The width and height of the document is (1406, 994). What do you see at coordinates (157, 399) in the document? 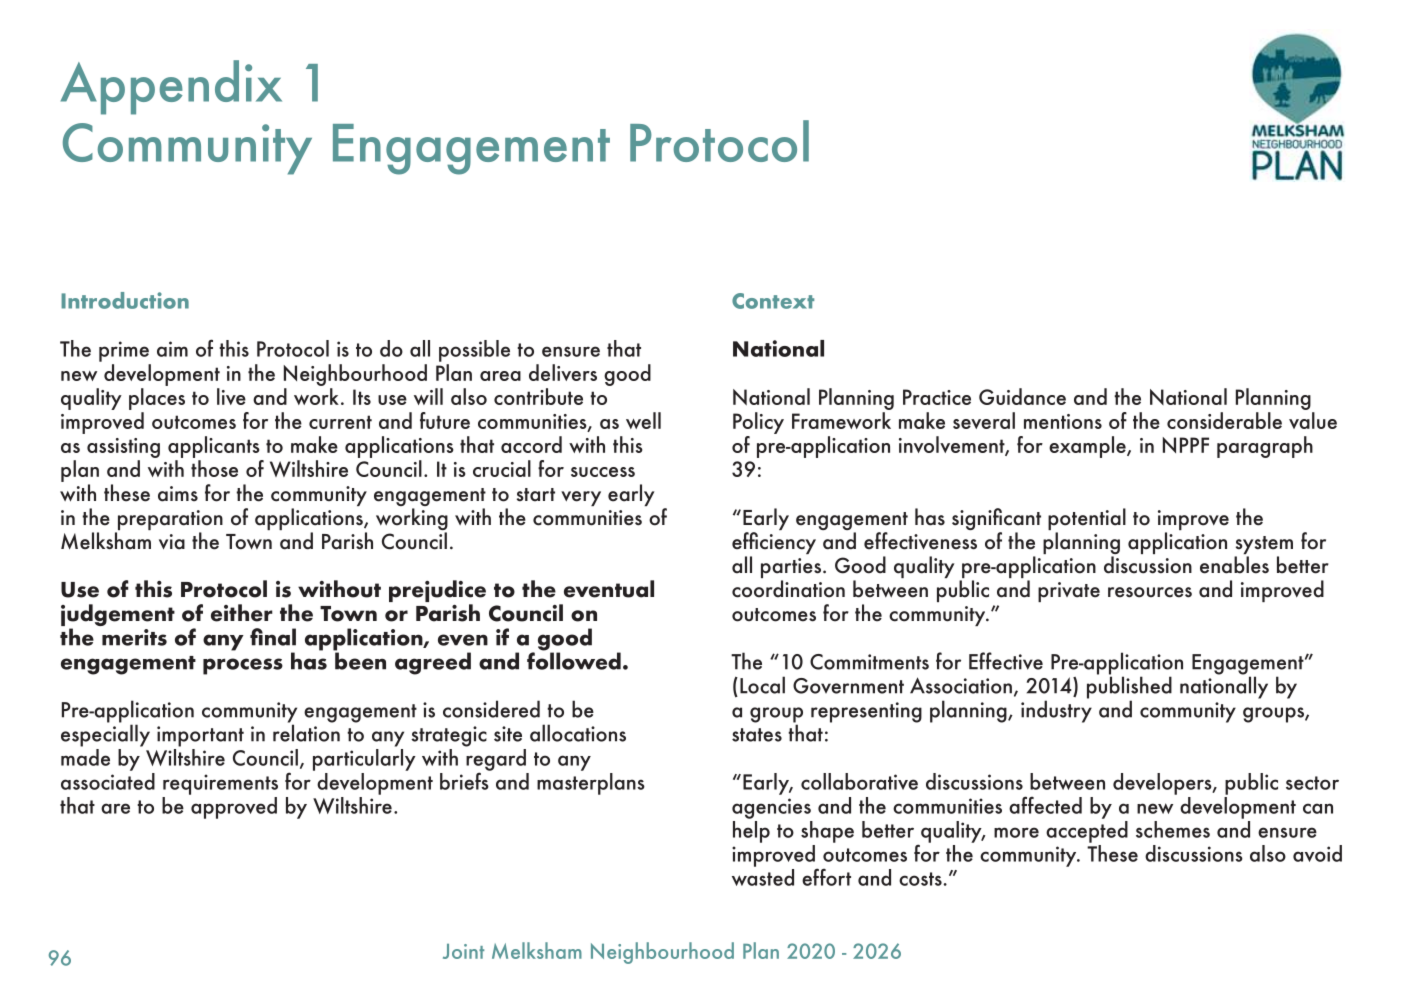
I see `places` at bounding box center [157, 399].
